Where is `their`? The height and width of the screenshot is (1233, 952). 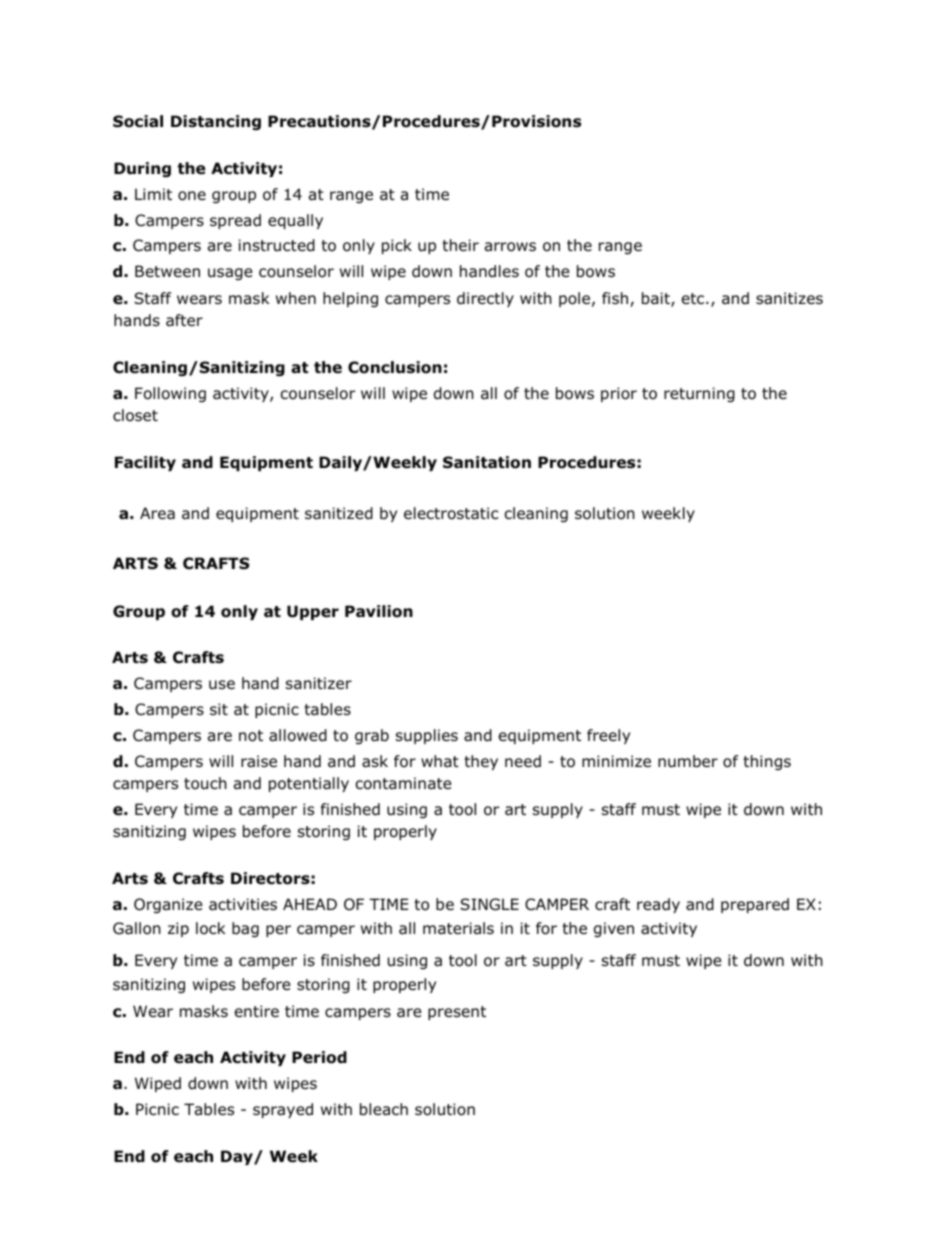 their is located at coordinates (460, 245).
